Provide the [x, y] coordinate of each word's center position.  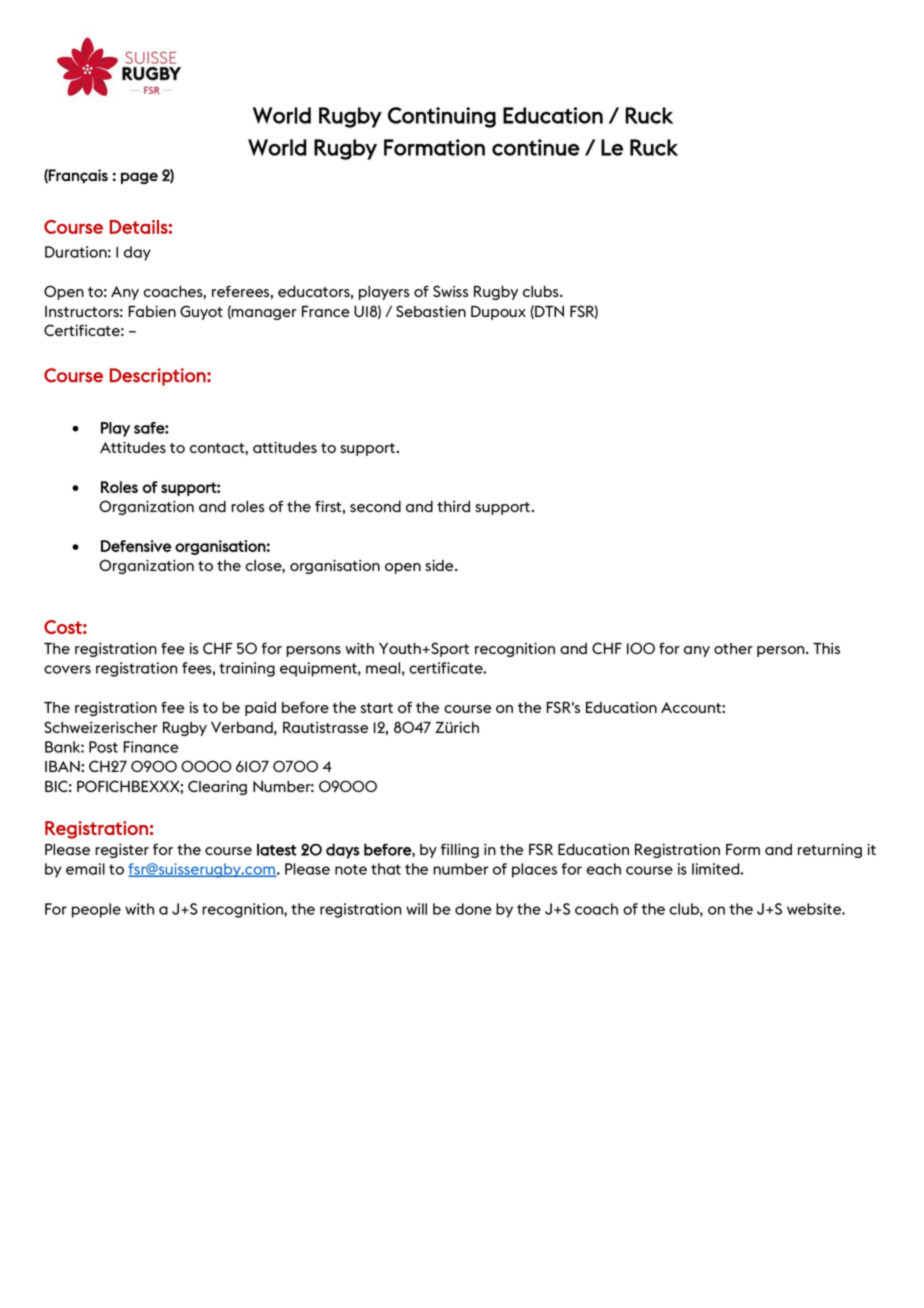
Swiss [451, 291]
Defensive [136, 546]
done [473, 909]
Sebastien [431, 311]
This [826, 648]
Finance [151, 747]
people [96, 910]
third [453, 506]
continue [536, 147]
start [376, 708]
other [733, 648]
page [139, 178]
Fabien [152, 311]
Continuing [442, 117]
